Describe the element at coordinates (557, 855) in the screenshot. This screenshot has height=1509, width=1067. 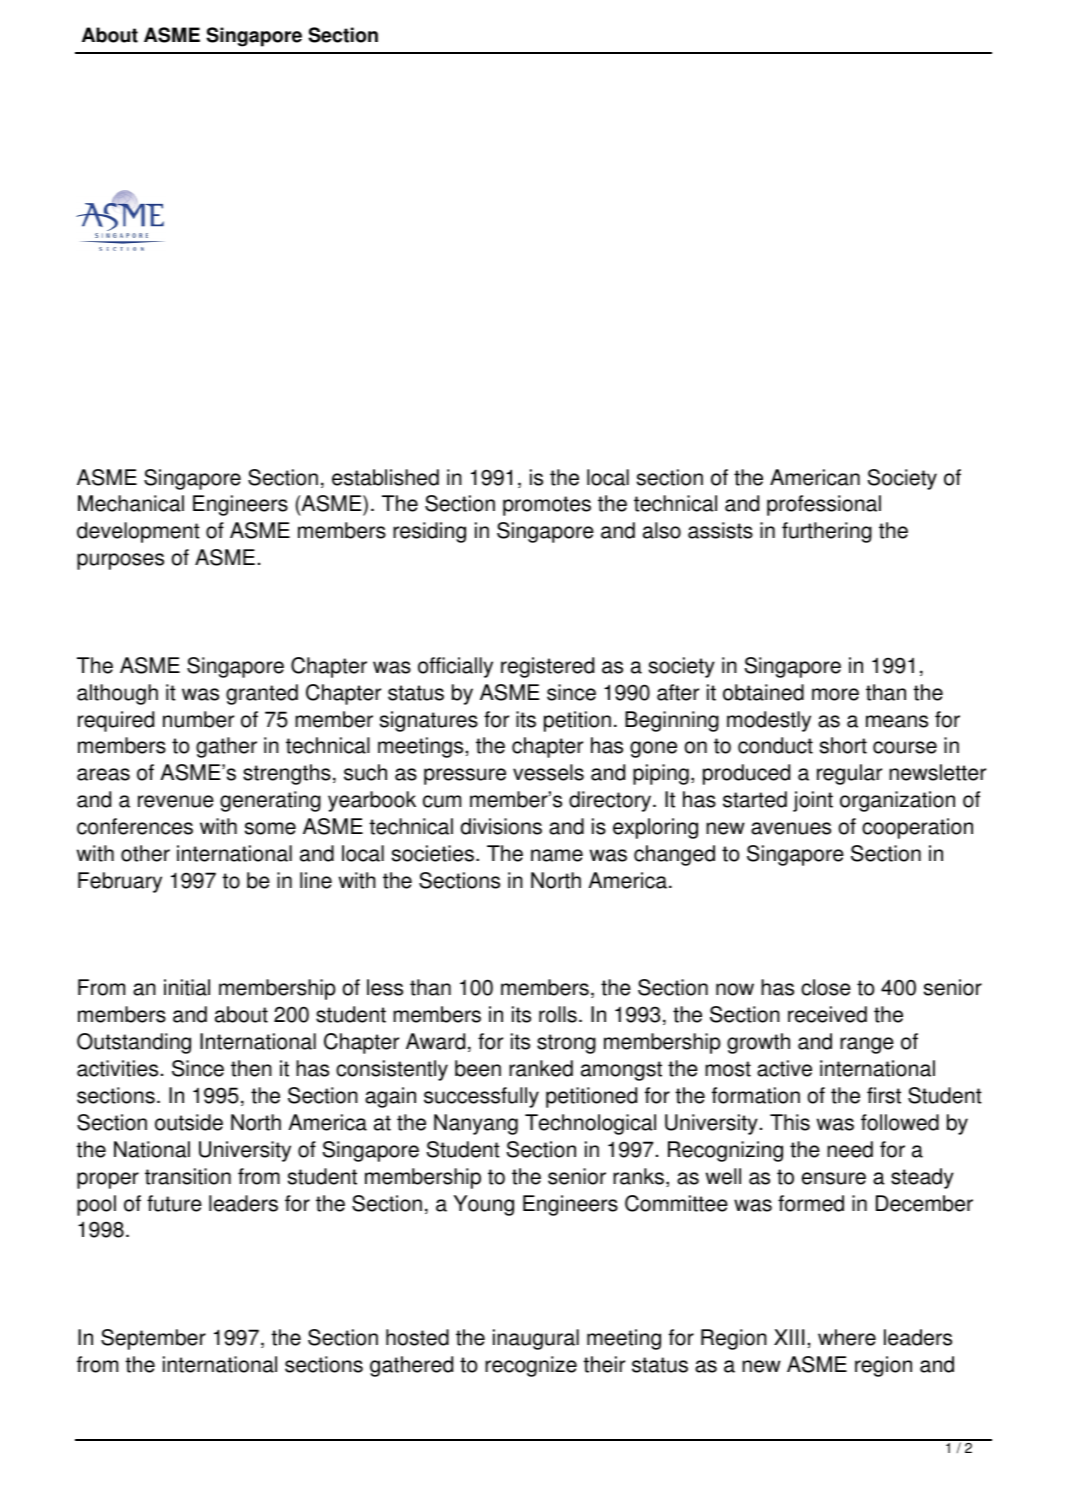
I see `name` at that location.
